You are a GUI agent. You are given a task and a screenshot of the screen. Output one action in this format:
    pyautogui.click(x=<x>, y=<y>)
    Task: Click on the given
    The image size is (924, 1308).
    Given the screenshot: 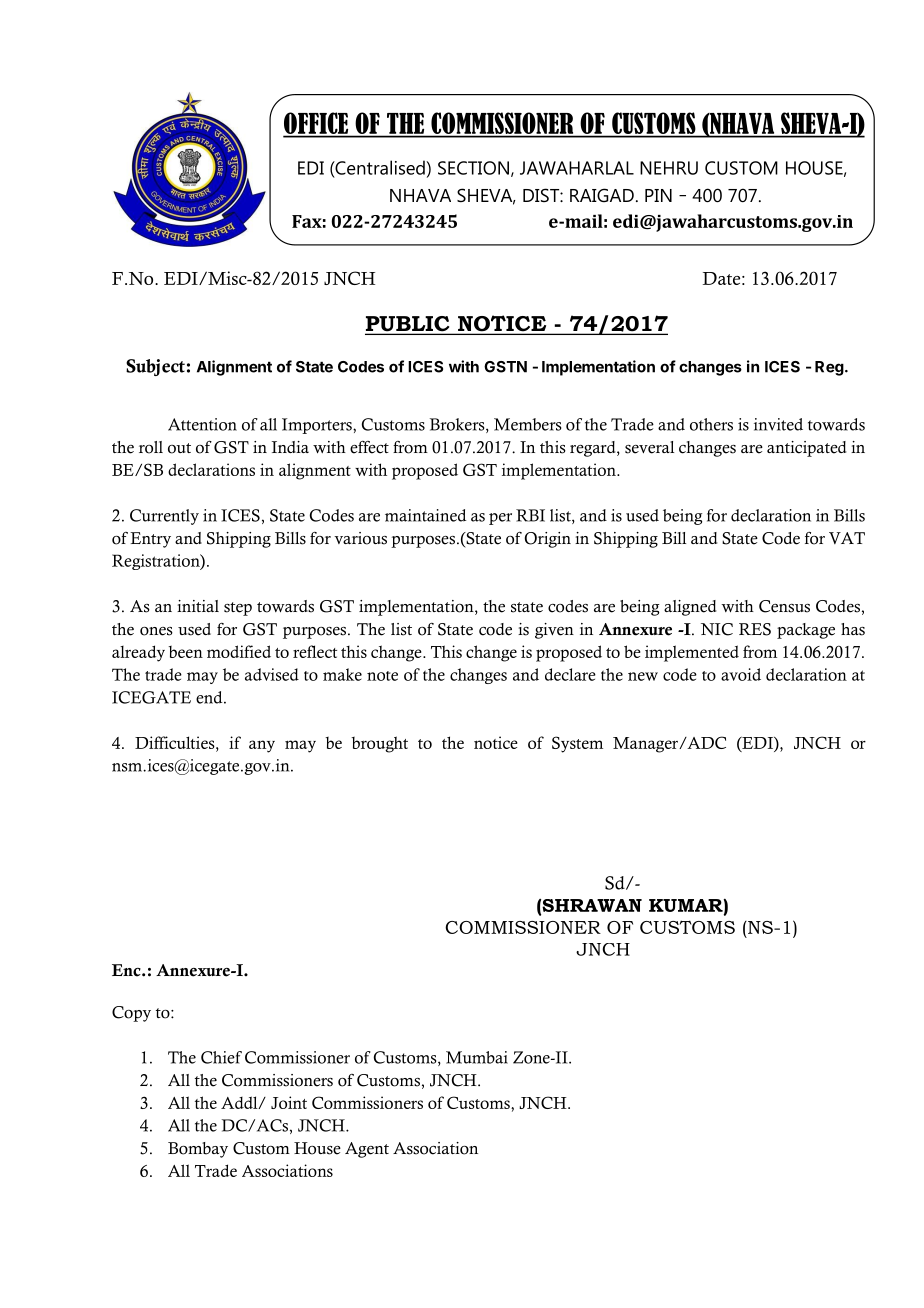 What is the action you would take?
    pyautogui.click(x=554, y=631)
